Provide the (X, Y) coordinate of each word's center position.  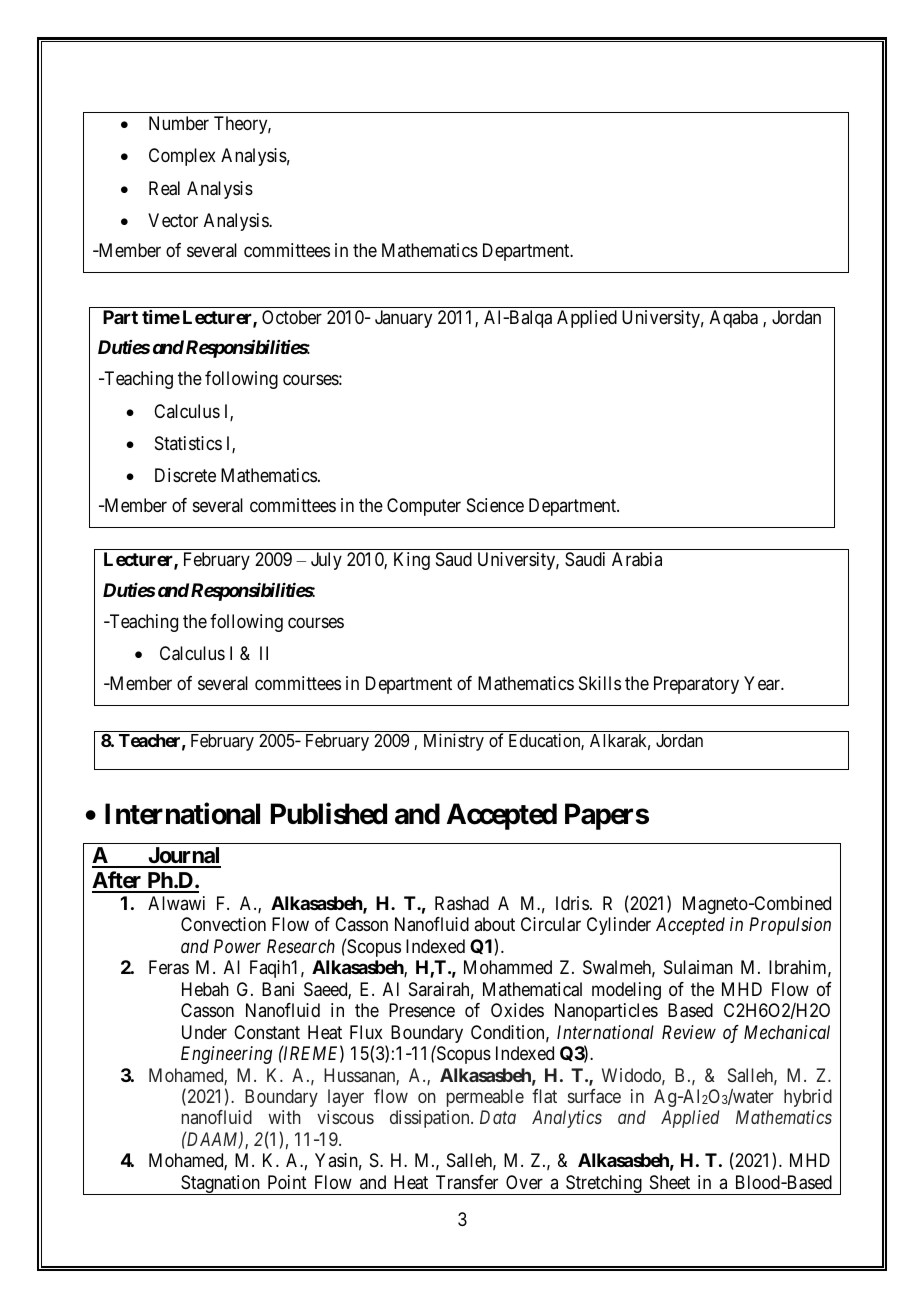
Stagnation (220, 1185)
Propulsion (790, 926)
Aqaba (734, 319)
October (292, 317)
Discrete (185, 475)
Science (495, 505)
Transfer (467, 1182)
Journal (183, 857)
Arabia (637, 559)
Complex (182, 157)
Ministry (454, 742)
